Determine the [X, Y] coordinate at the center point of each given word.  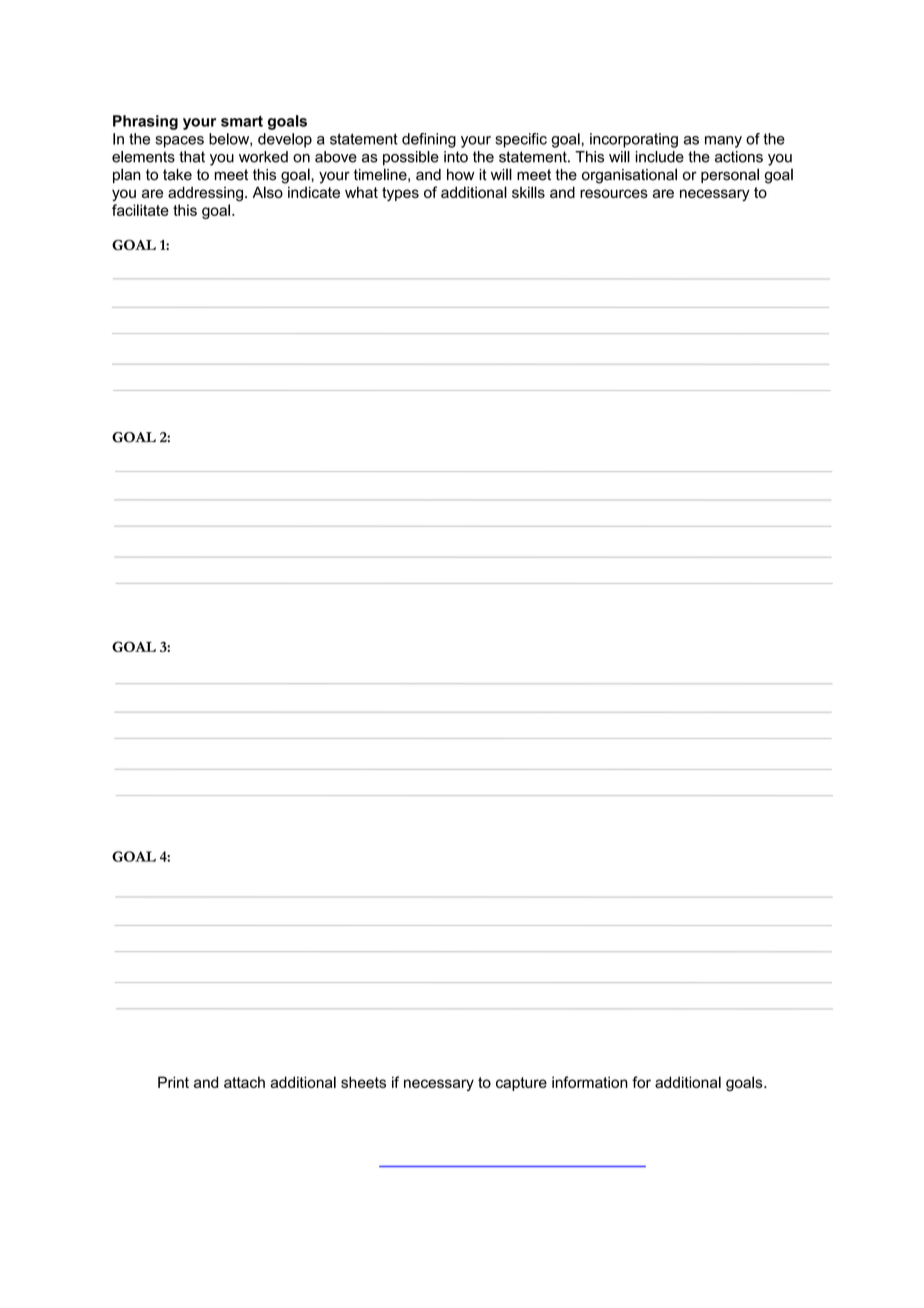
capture [521, 1084]
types [400, 194]
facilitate [140, 210]
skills [528, 192]
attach [244, 1082]
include [660, 157]
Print [173, 1082]
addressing [205, 194]
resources [614, 193]
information [590, 1082]
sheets [363, 1082]
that [192, 157]
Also [268, 192]
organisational [629, 176]
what [361, 192]
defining [429, 140]
